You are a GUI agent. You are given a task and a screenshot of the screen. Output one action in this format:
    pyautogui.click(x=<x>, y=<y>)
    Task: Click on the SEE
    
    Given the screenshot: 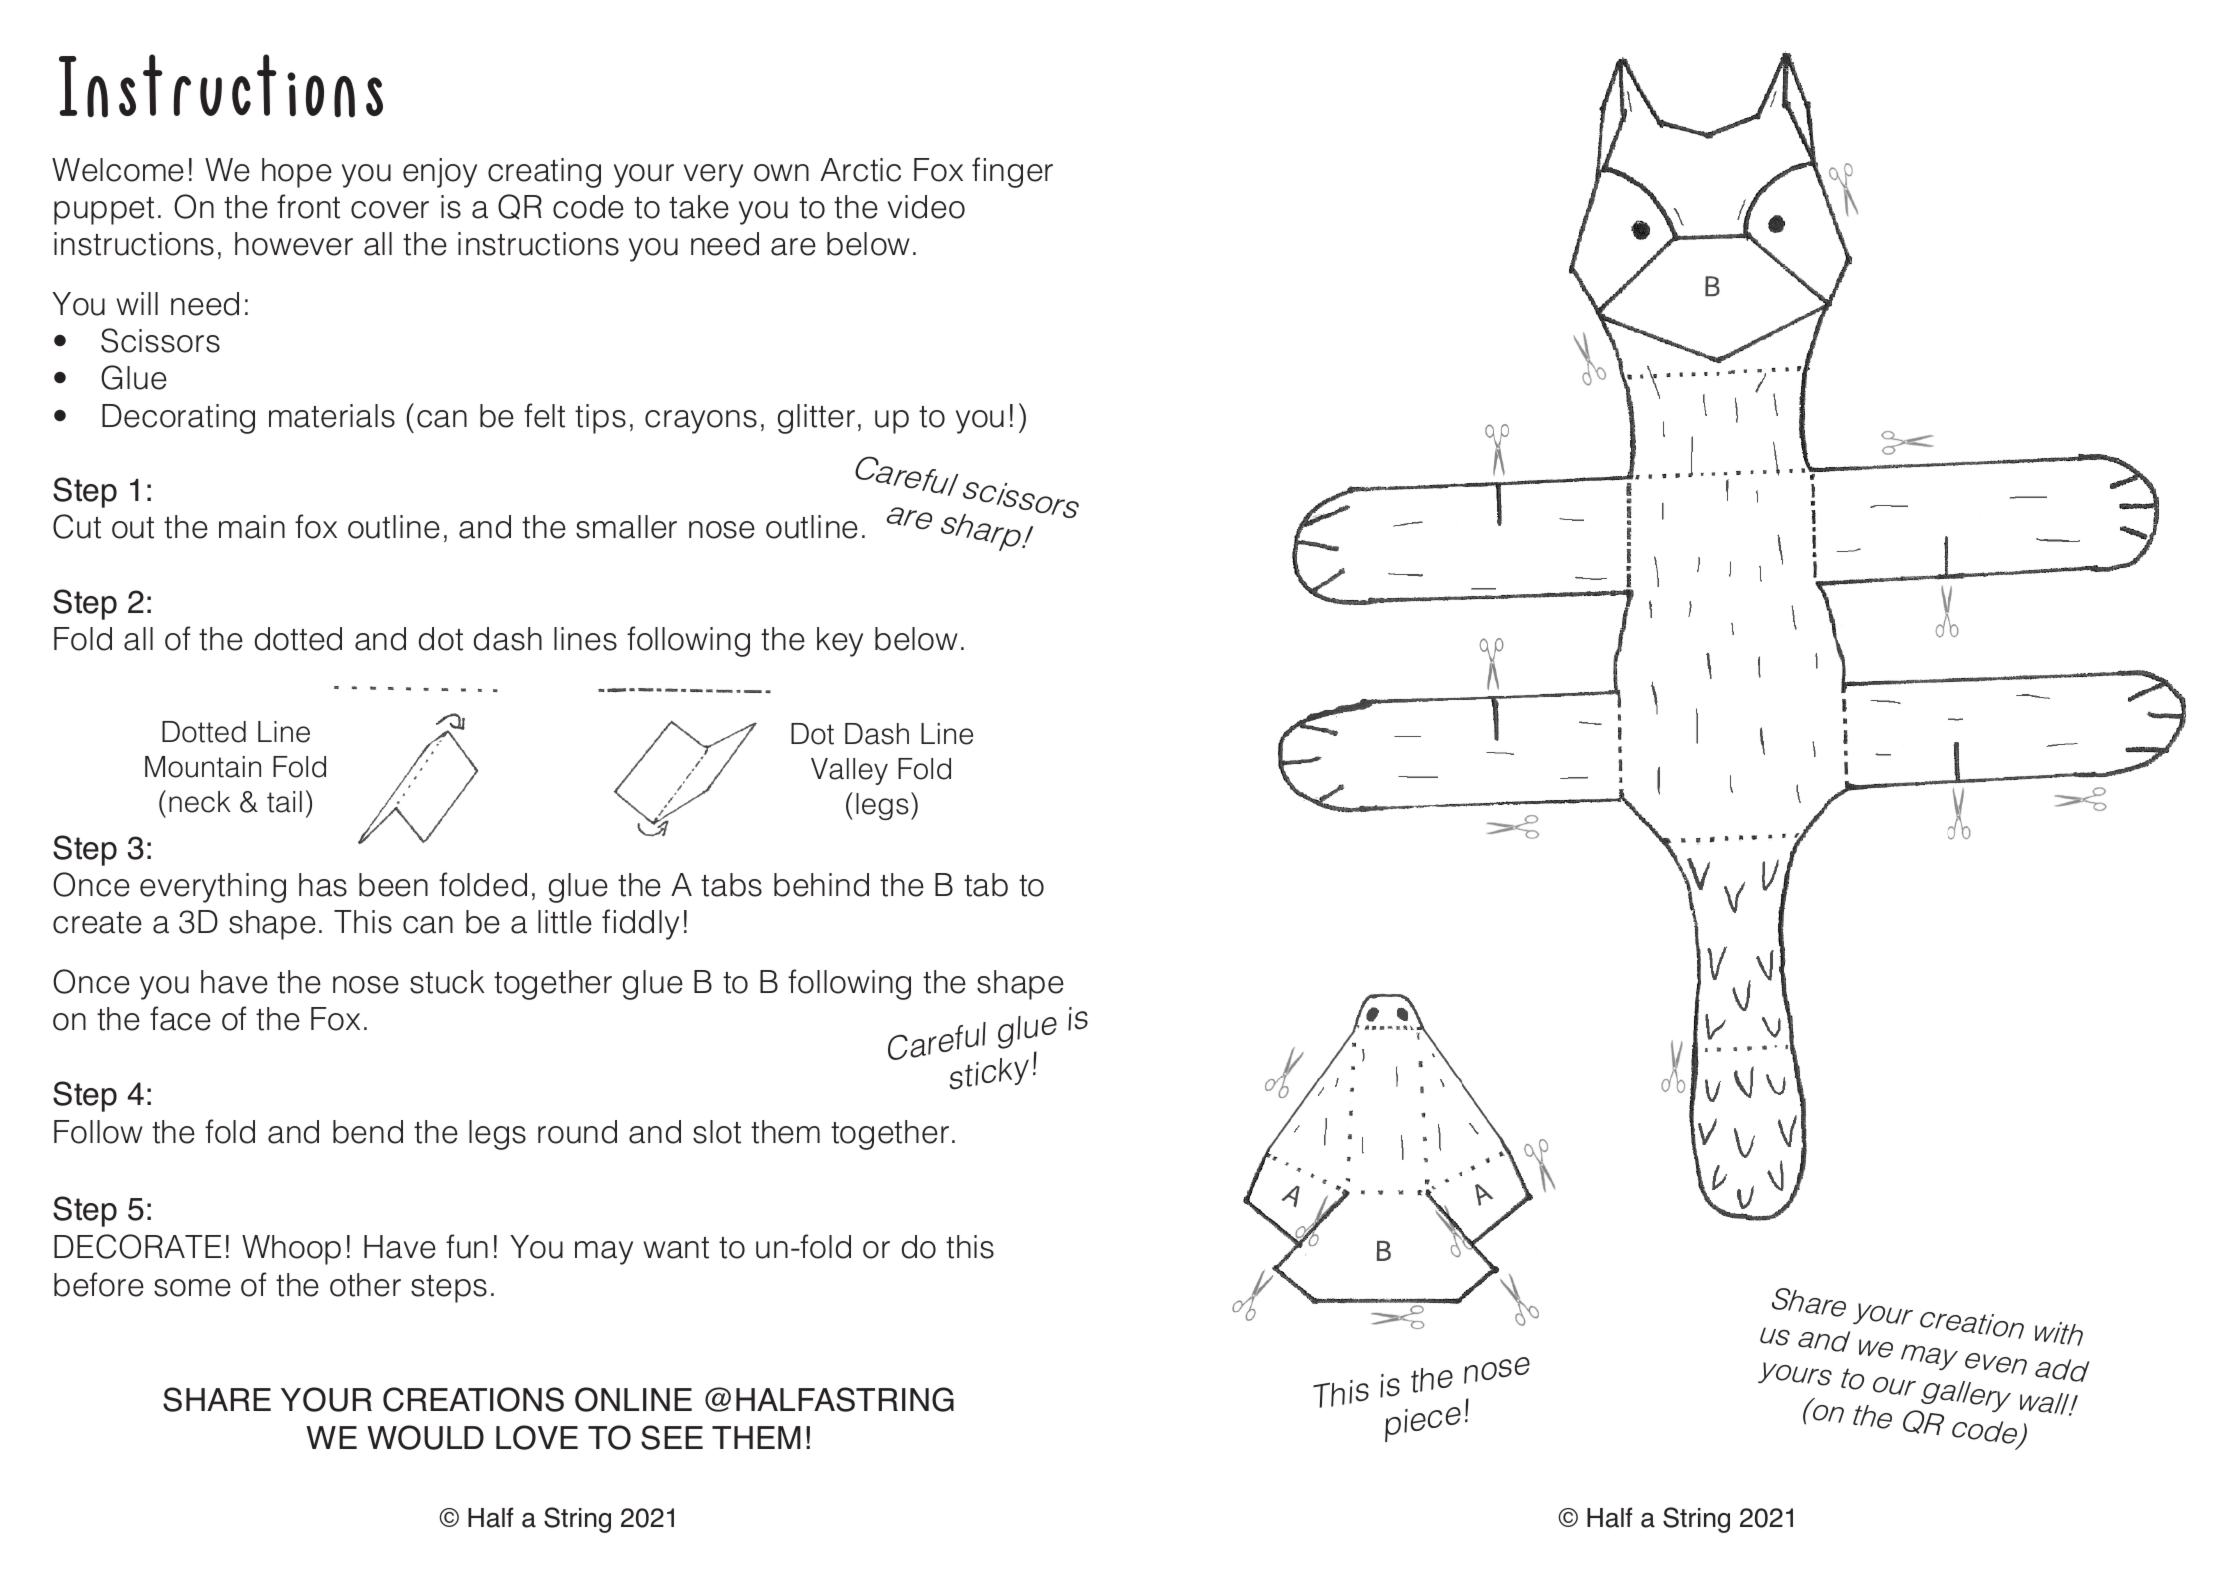 What is the action you would take?
    pyautogui.click(x=672, y=1437)
